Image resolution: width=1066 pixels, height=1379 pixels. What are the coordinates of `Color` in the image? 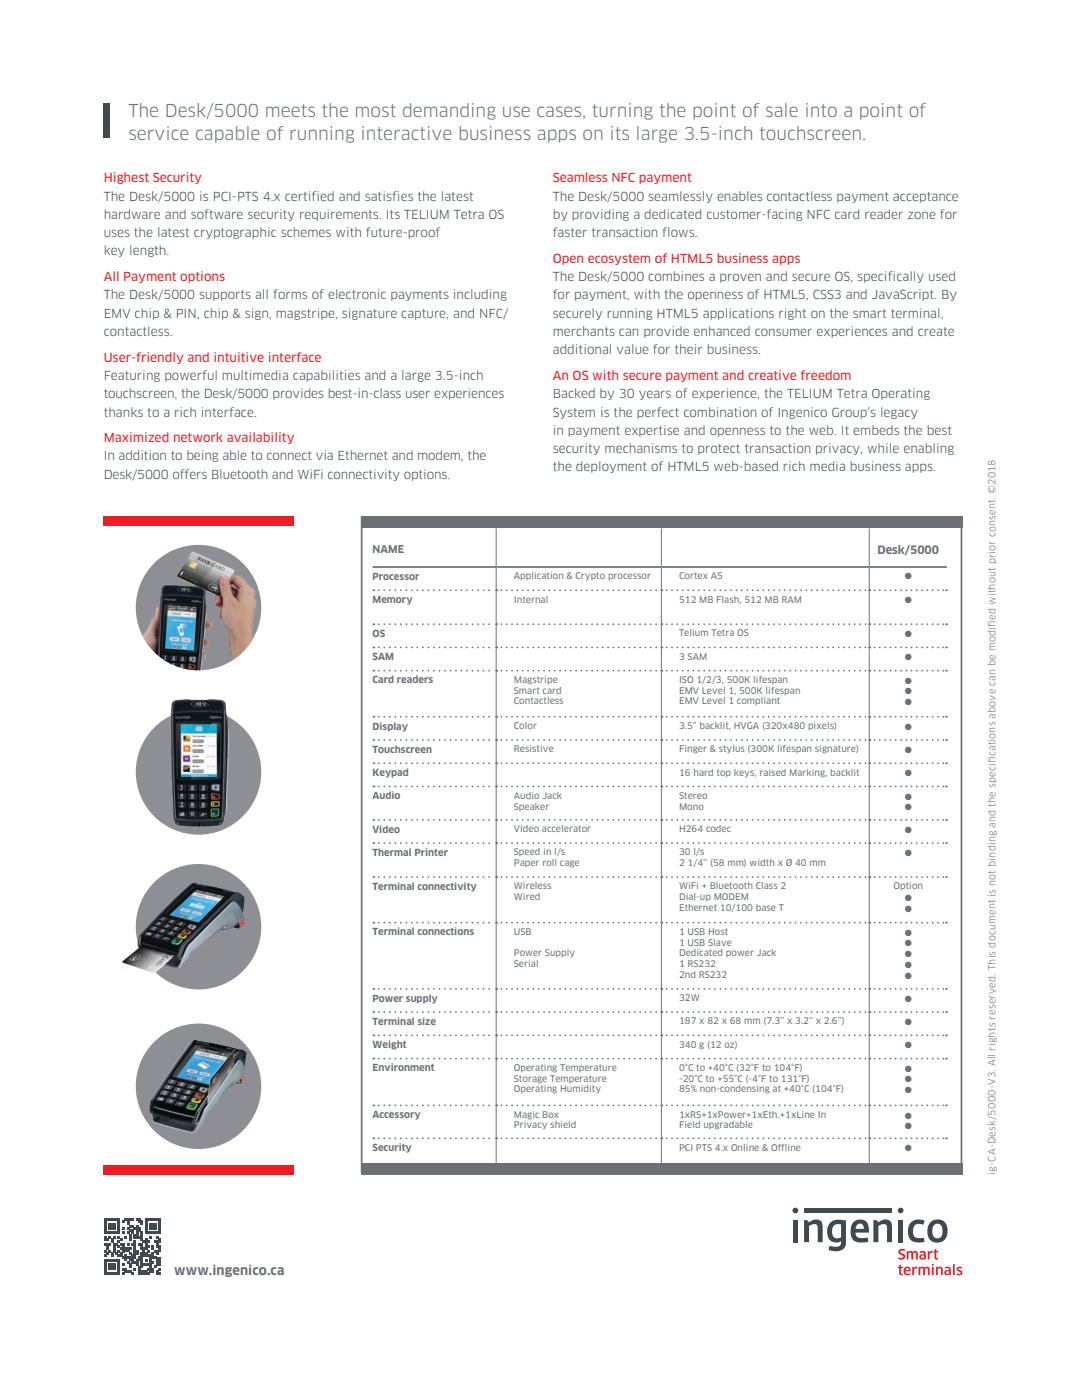 It's located at (525, 725).
